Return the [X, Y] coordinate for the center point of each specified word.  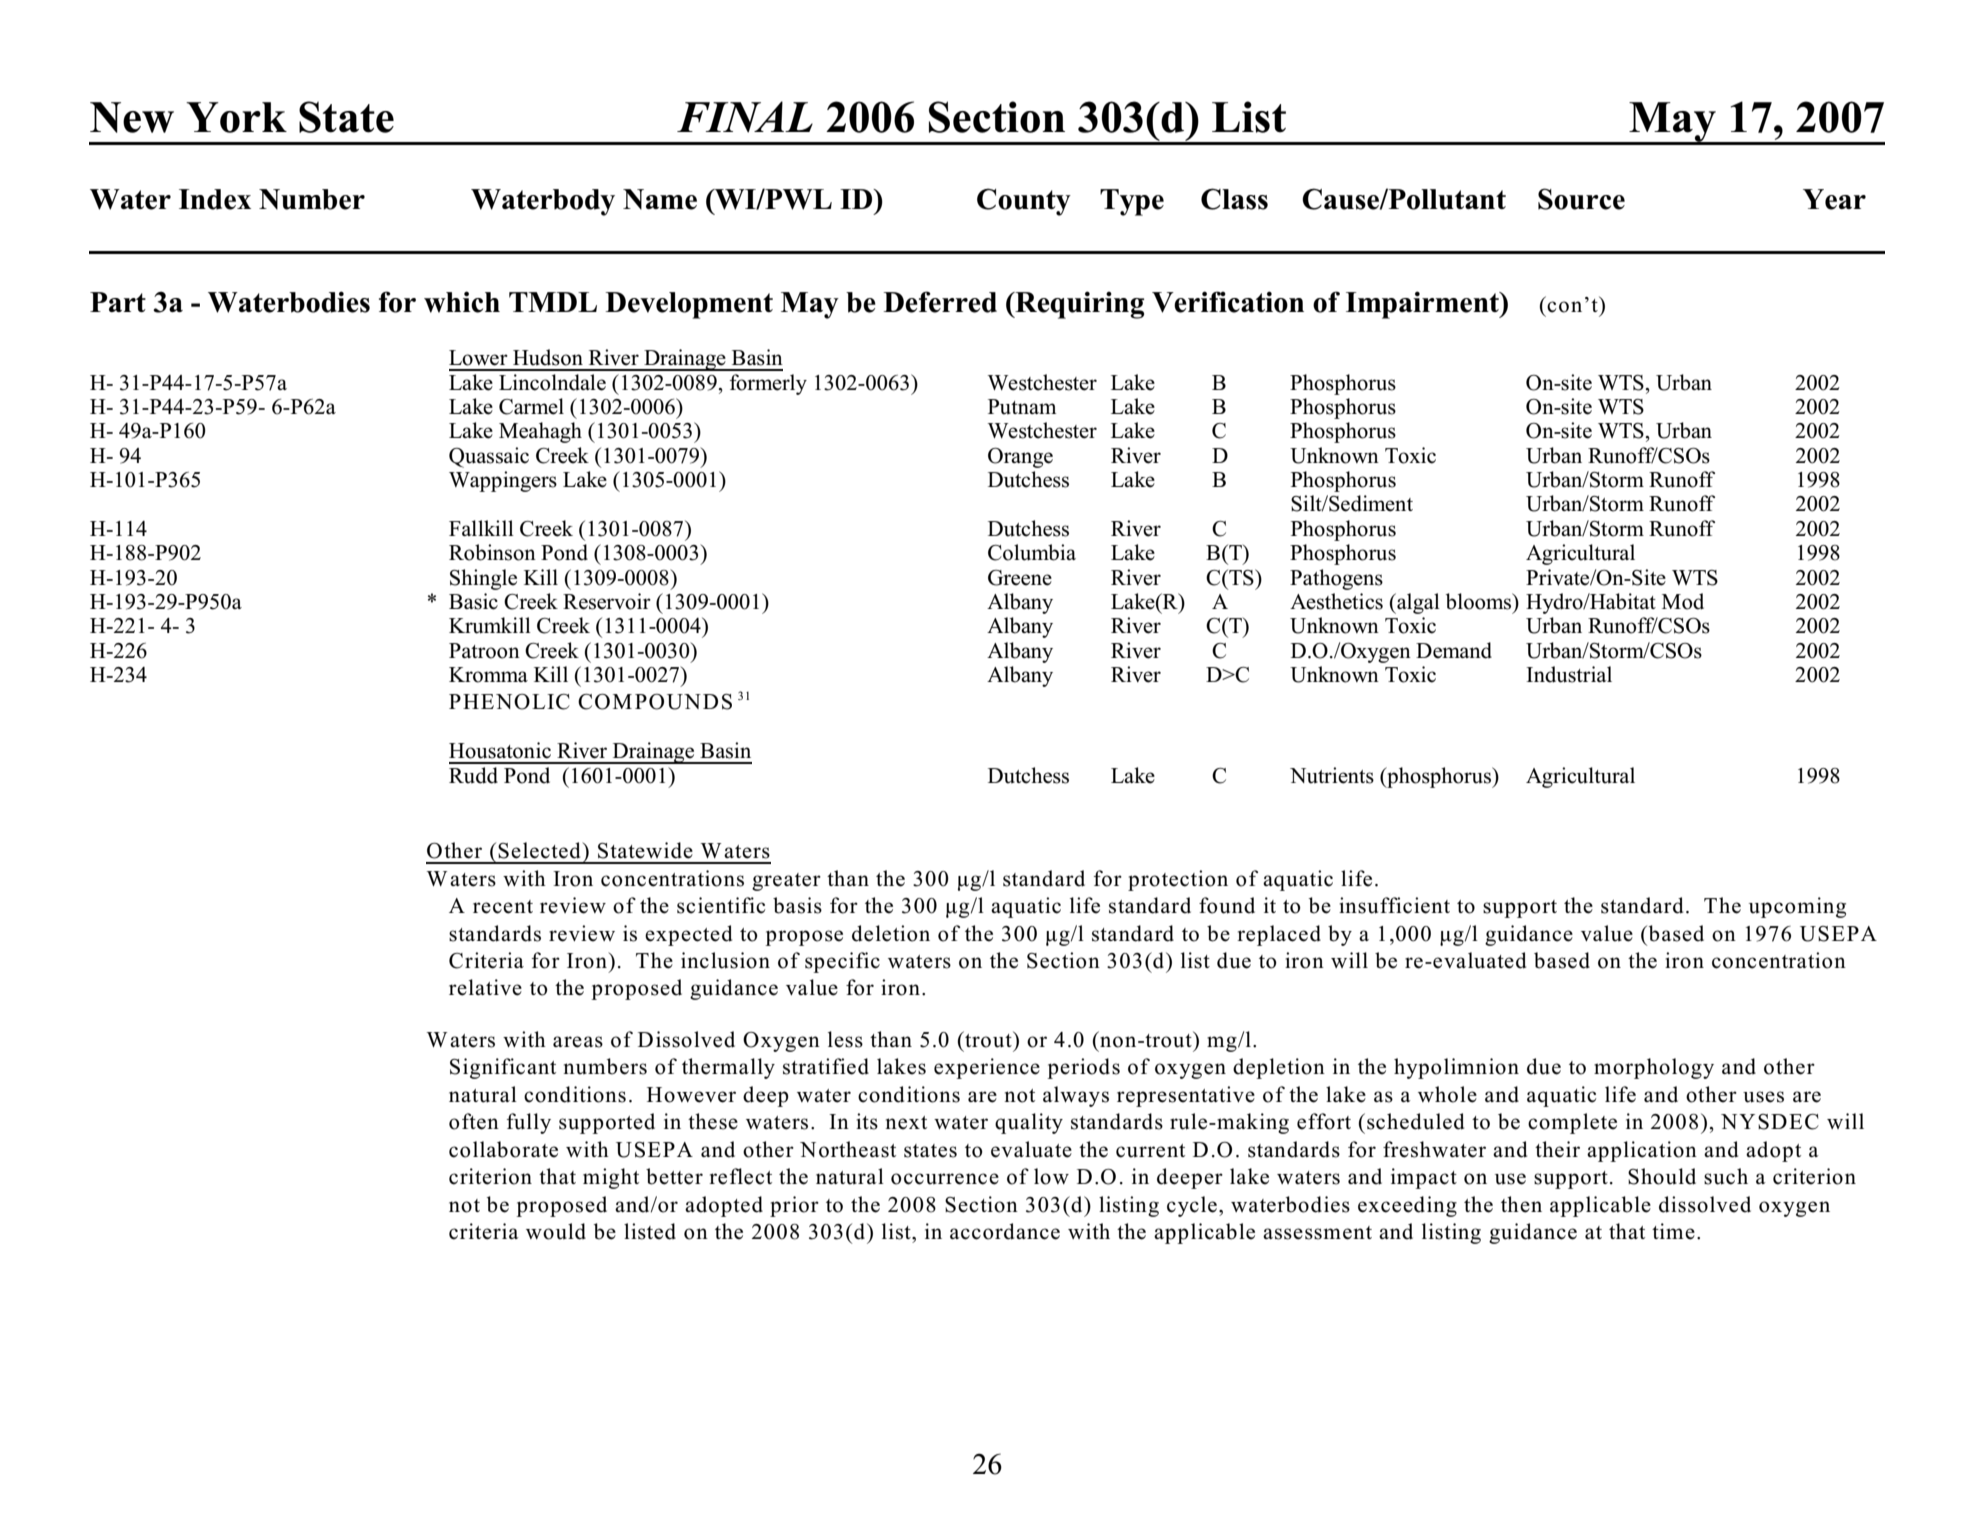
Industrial [1569, 674]
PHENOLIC [509, 702]
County [1024, 202]
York [236, 117]
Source [1581, 199]
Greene [1020, 578]
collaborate [503, 1149]
